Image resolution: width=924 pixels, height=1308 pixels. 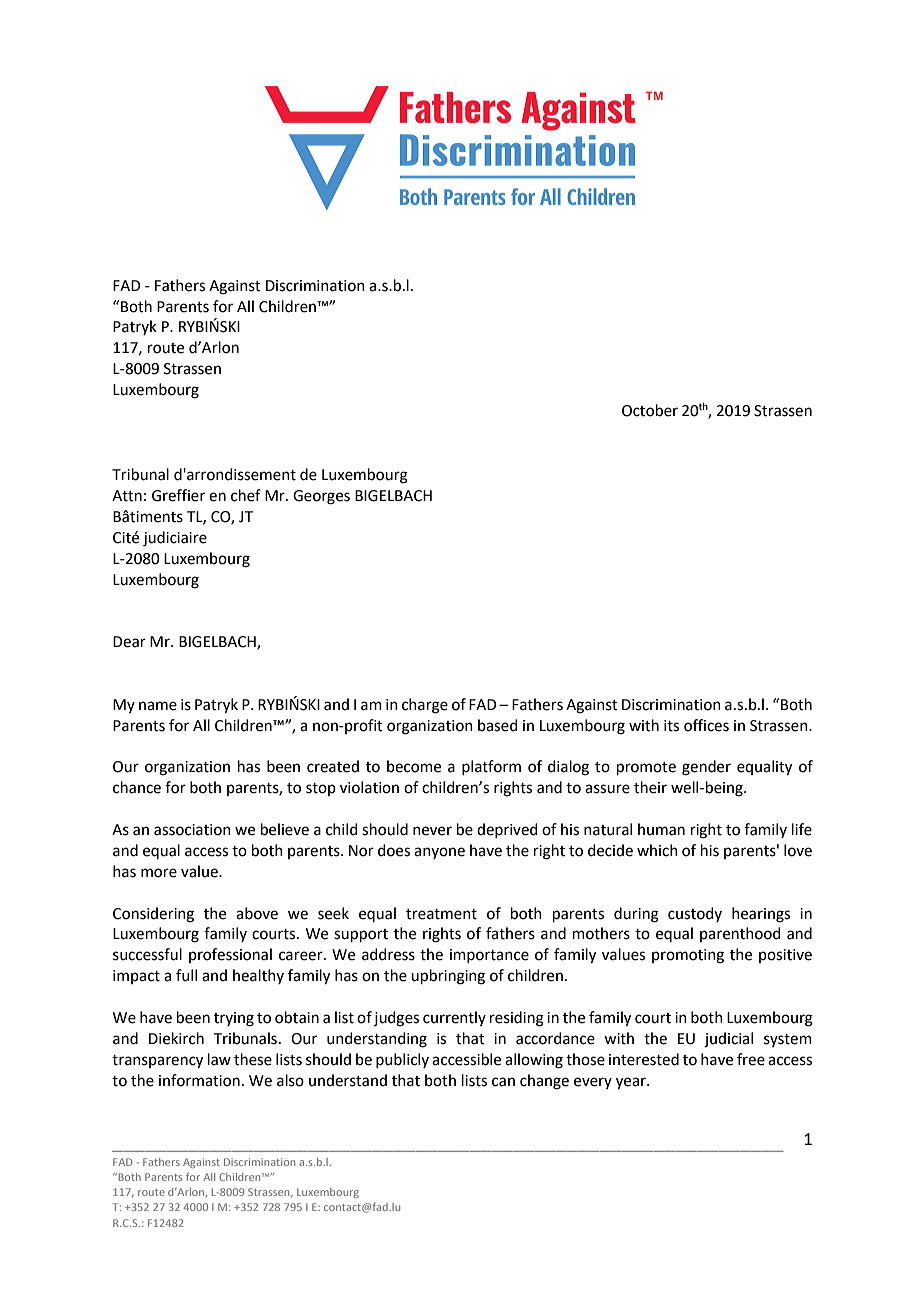 What do you see at coordinates (740, 934) in the image?
I see `parenthood` at bounding box center [740, 934].
